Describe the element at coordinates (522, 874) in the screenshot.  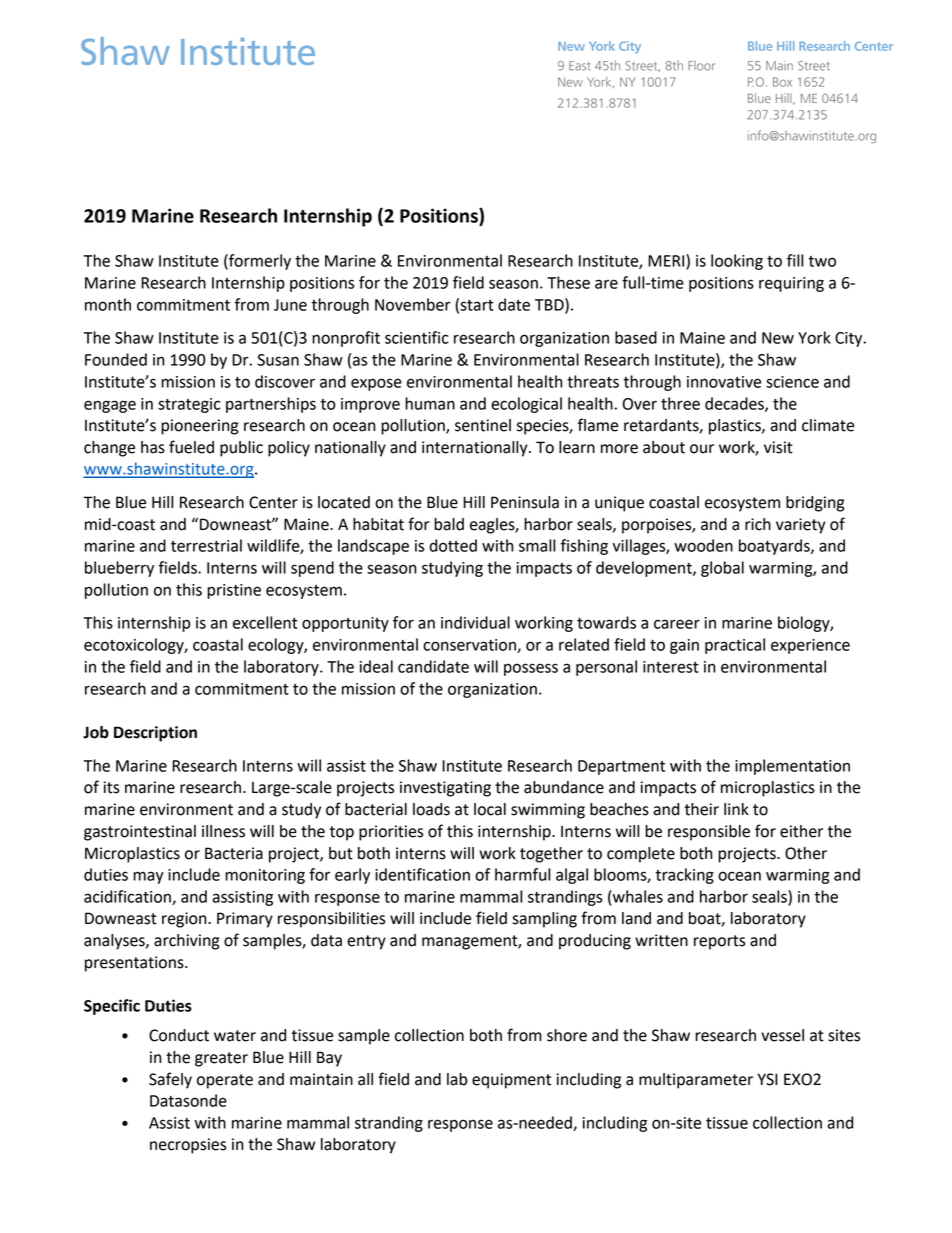
I see `harmful` at that location.
